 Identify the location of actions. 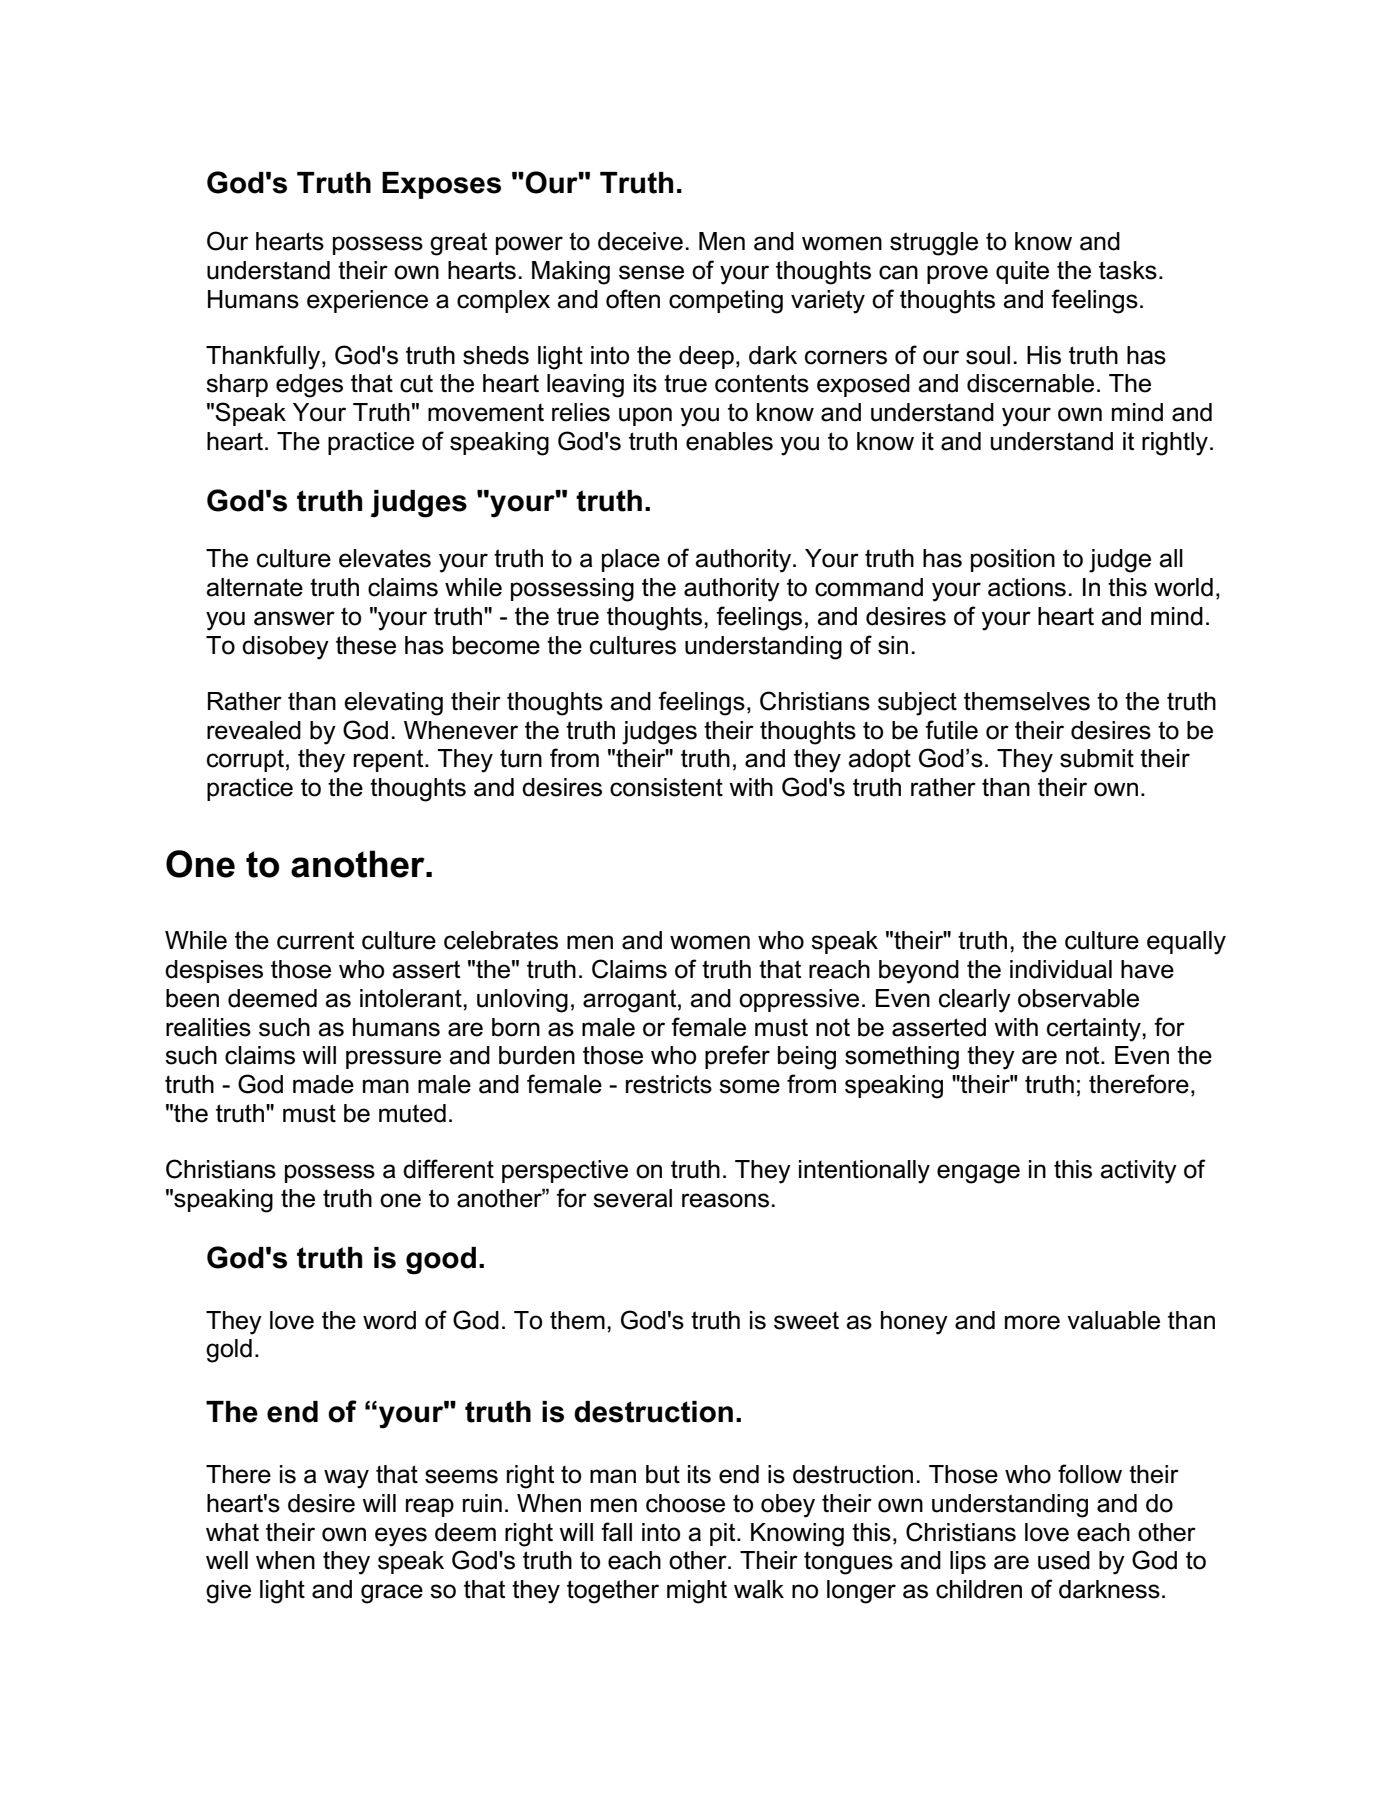
(1027, 587).
